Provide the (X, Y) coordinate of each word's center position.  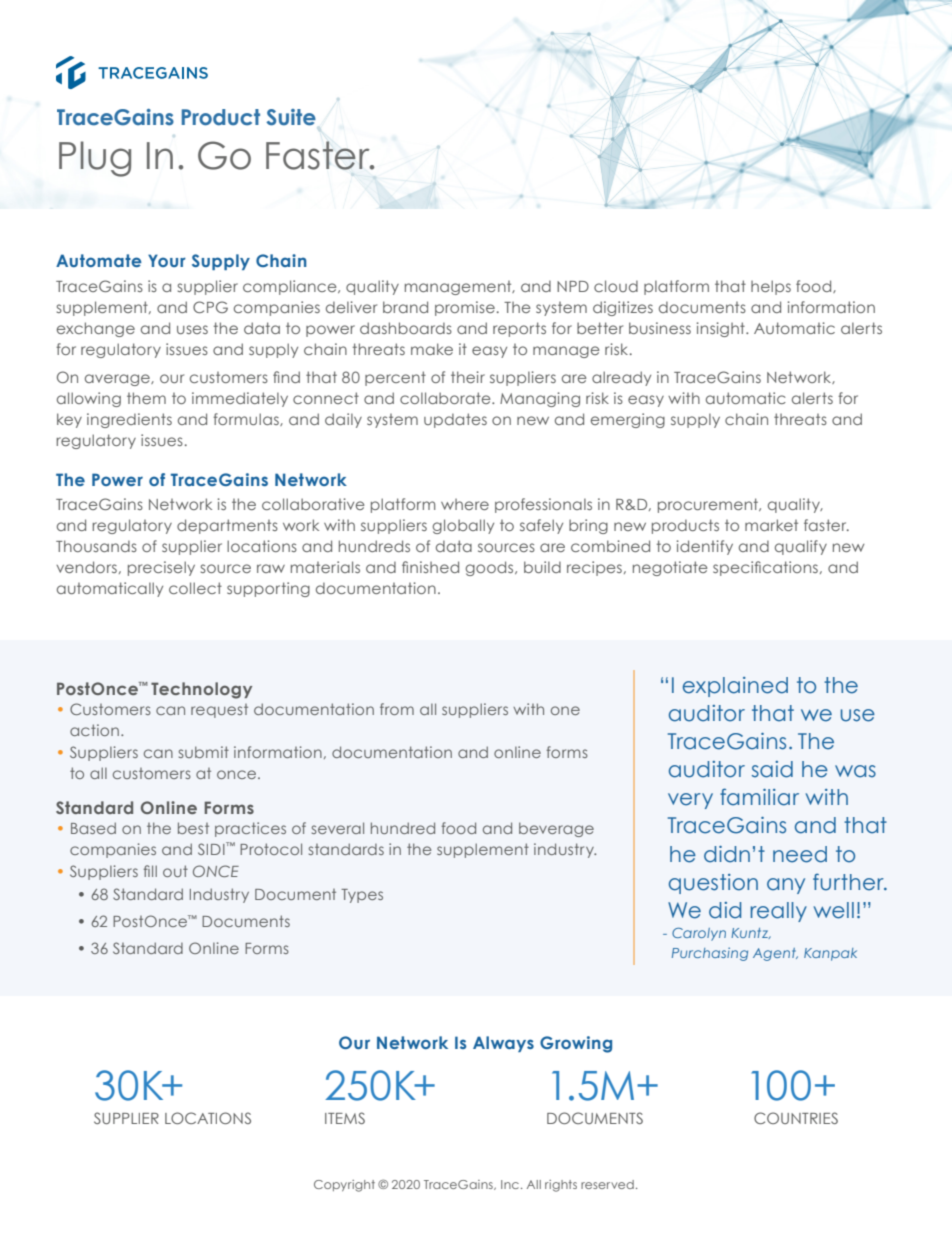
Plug (95, 159)
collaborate (446, 398)
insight (722, 329)
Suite (291, 117)
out (175, 871)
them (146, 398)
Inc (510, 1184)
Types (362, 896)
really (778, 912)
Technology (201, 690)
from (397, 709)
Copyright (344, 1186)
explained (735, 687)
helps (771, 287)
